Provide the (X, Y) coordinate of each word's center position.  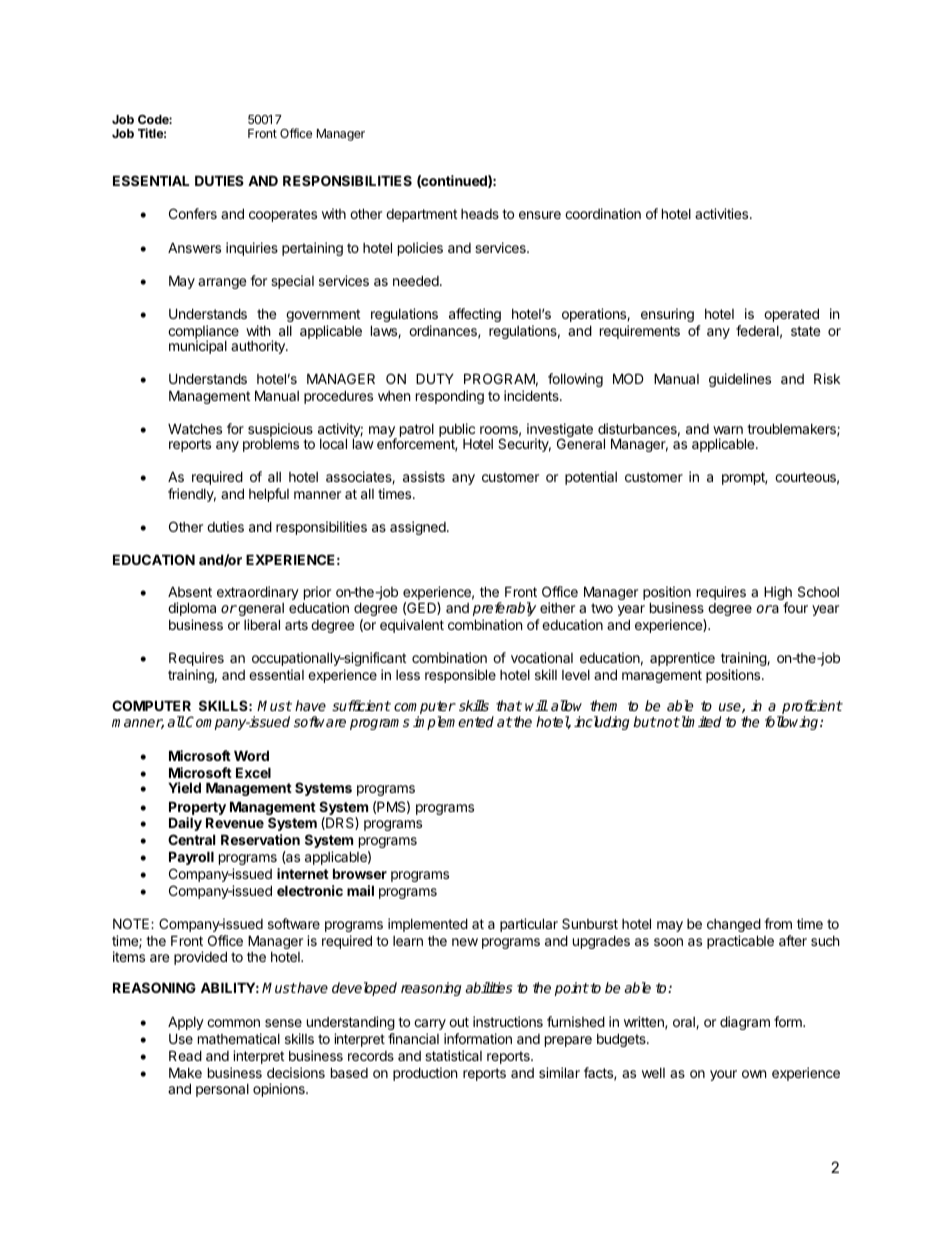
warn (728, 430)
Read (185, 1055)
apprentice (682, 659)
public (457, 431)
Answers (194, 247)
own (754, 1074)
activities (723, 213)
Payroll (191, 858)
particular (529, 925)
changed (734, 925)
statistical (453, 1055)
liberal (262, 624)
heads (480, 214)
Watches (195, 429)
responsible (460, 676)
